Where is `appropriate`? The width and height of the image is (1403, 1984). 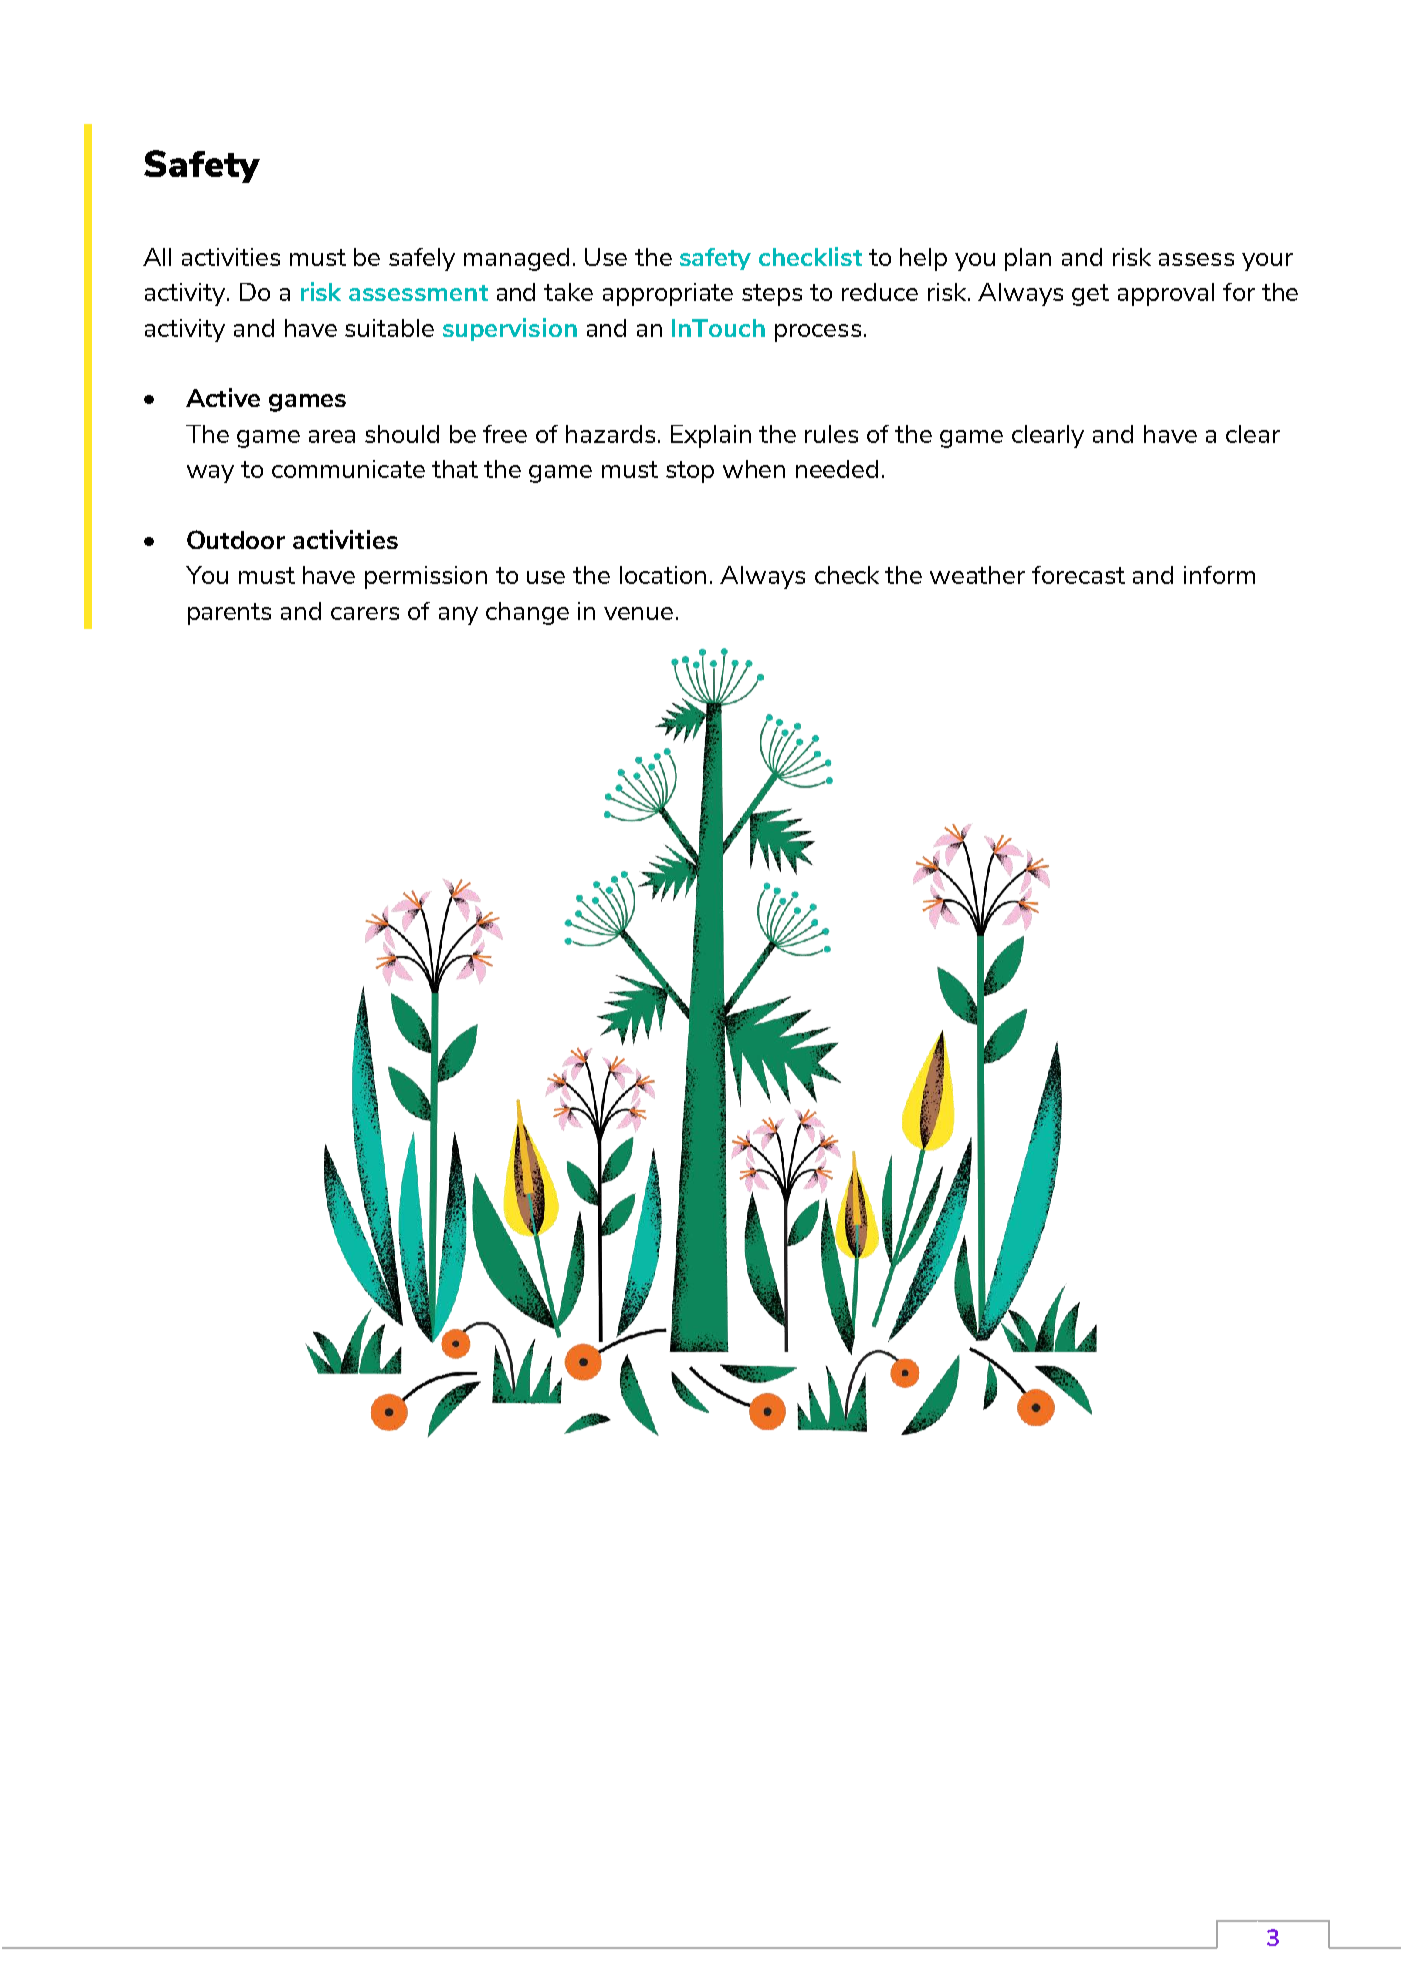 appropriate is located at coordinates (668, 294).
